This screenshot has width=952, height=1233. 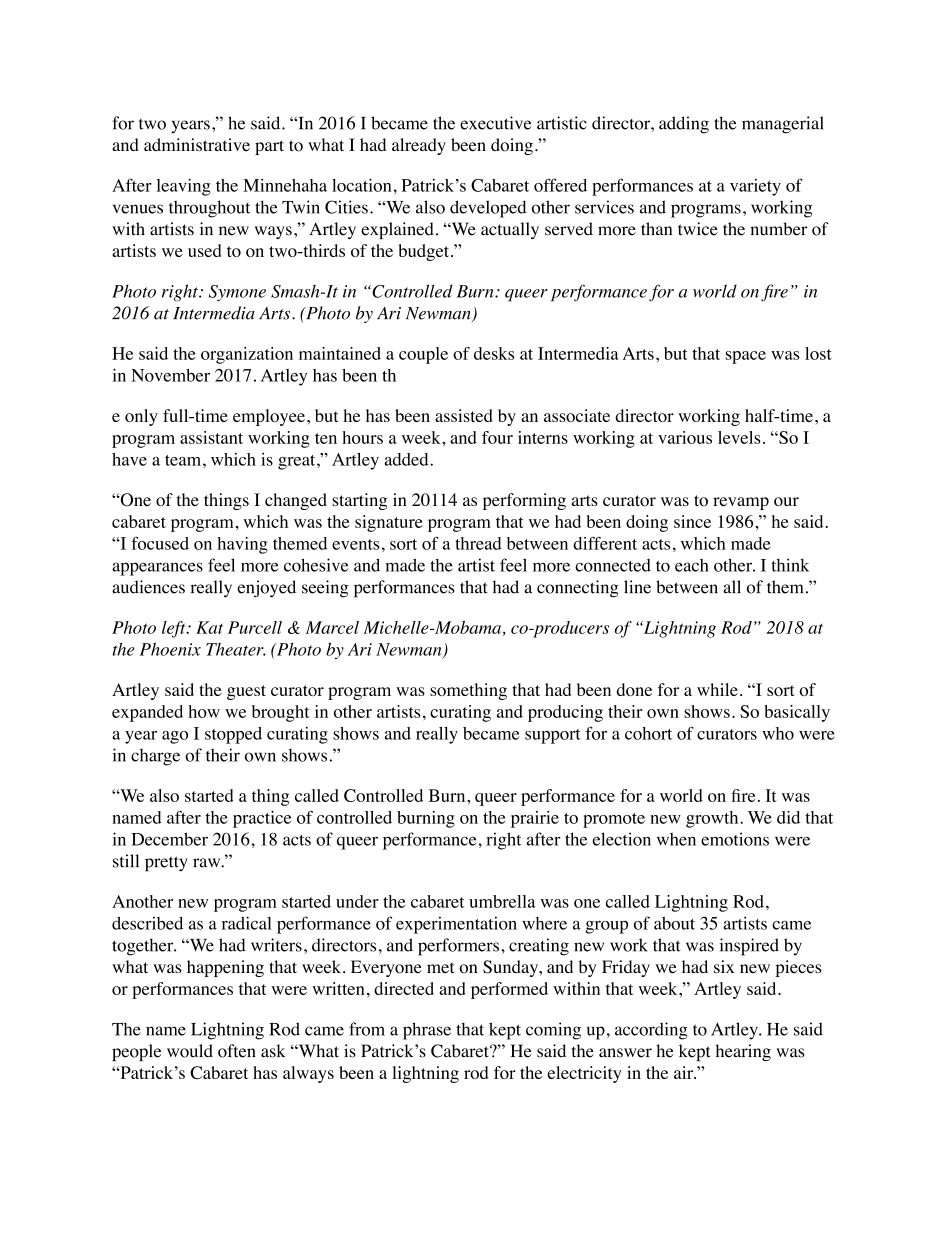 I want to click on each, so click(x=692, y=565).
